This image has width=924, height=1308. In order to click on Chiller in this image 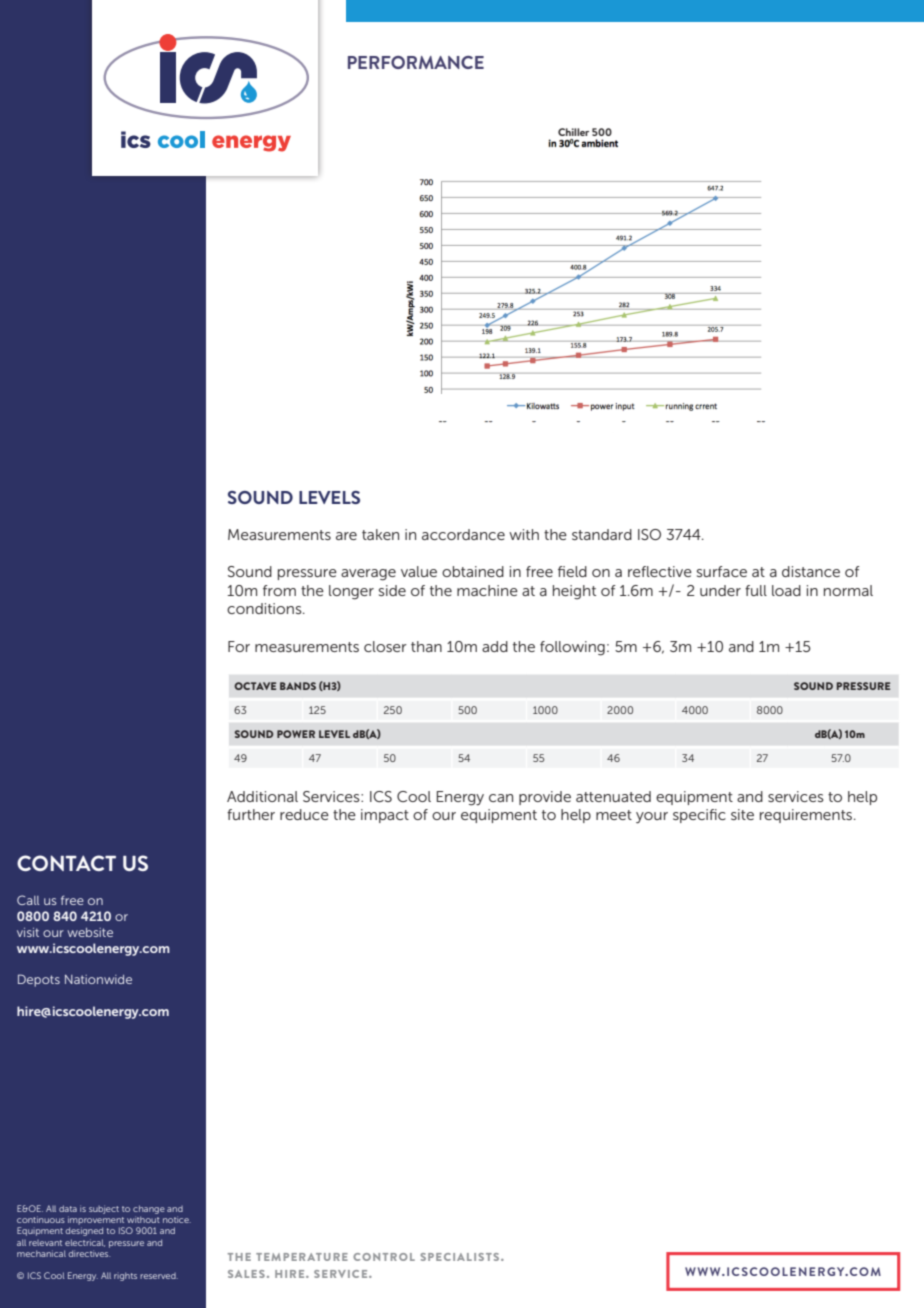, I will do `click(573, 132)`.
